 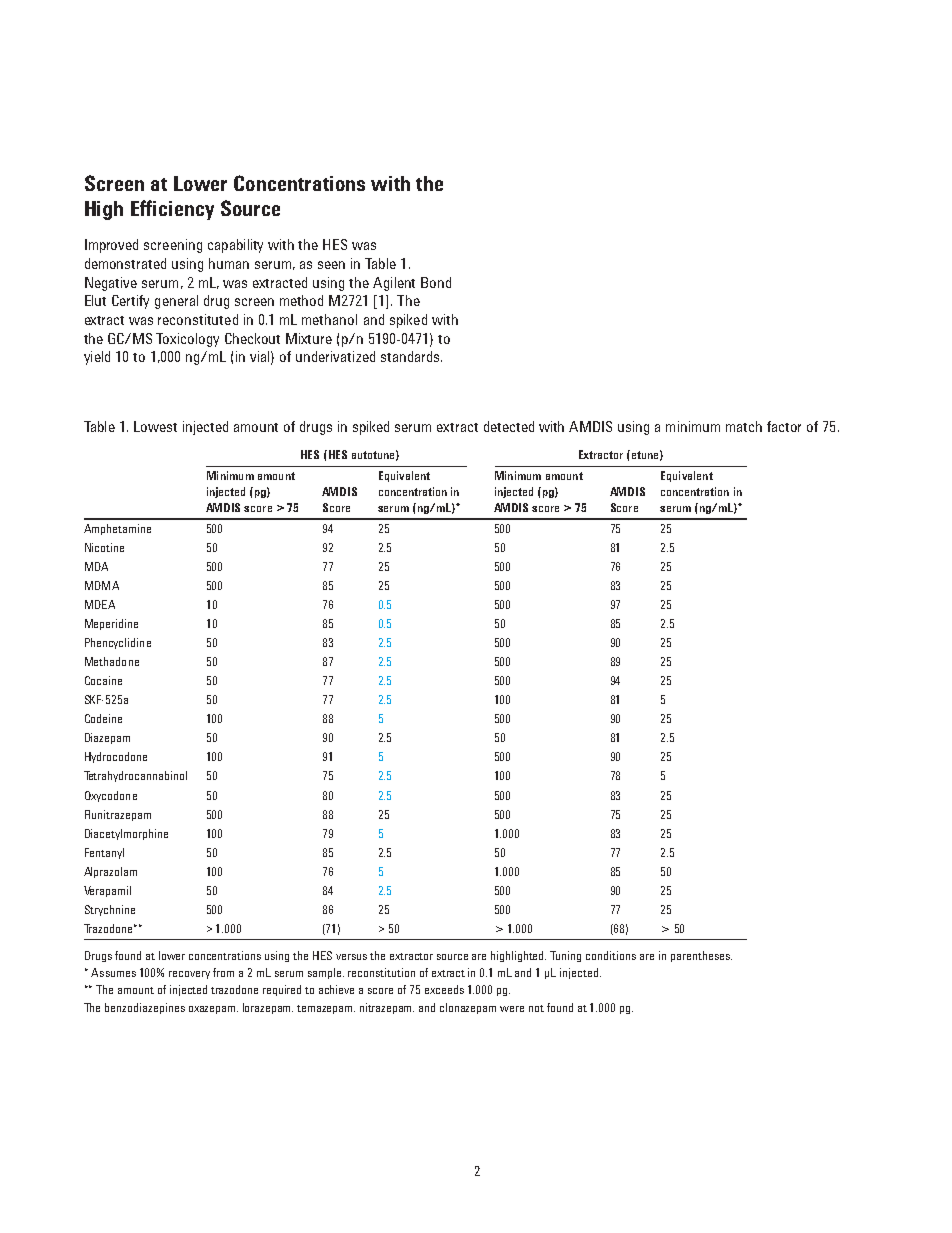 I want to click on Bond, so click(x=436, y=282).
